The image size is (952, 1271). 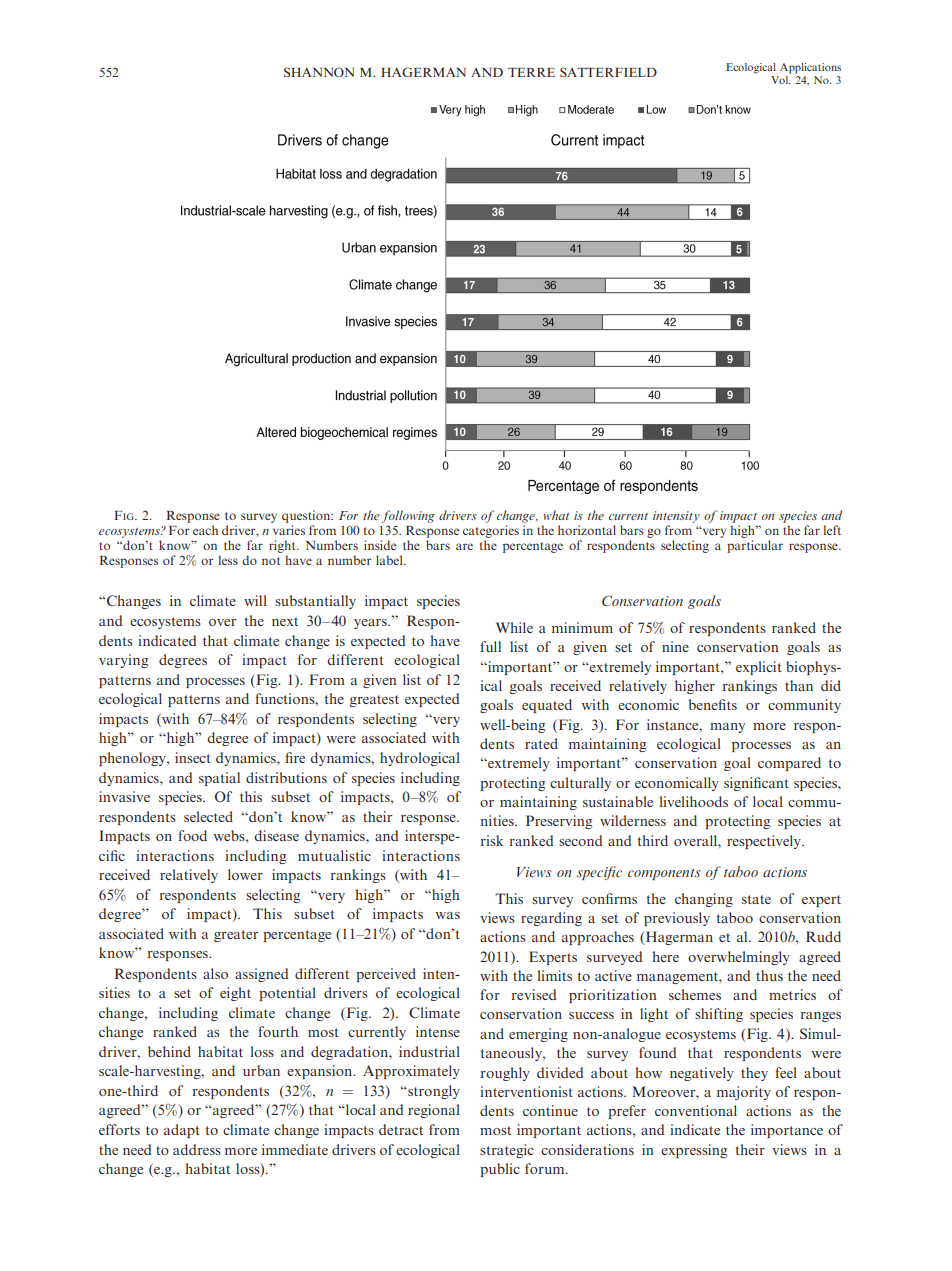 I want to click on risk, so click(x=492, y=840).
